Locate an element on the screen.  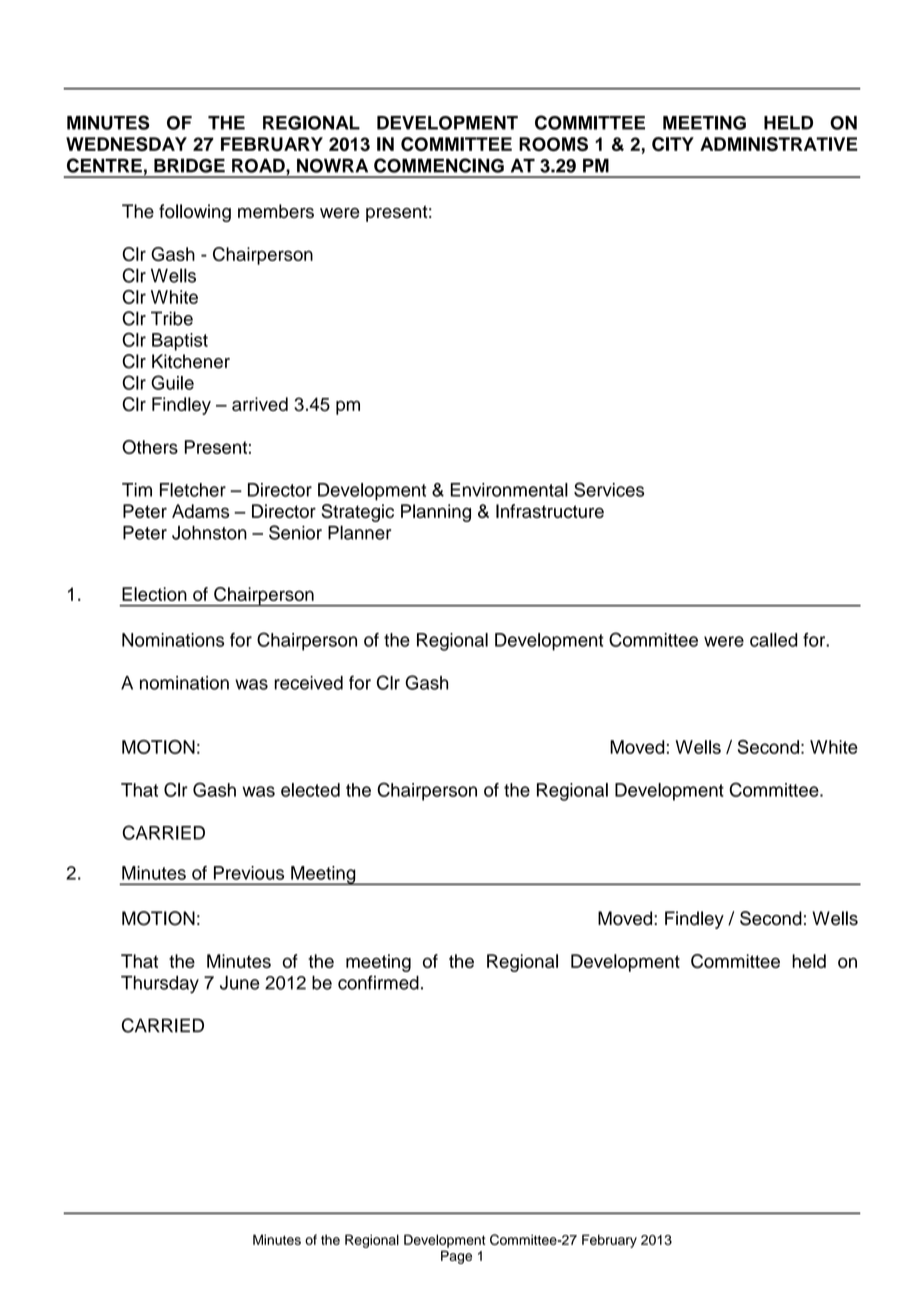
COMMENCING is located at coordinates (439, 165).
